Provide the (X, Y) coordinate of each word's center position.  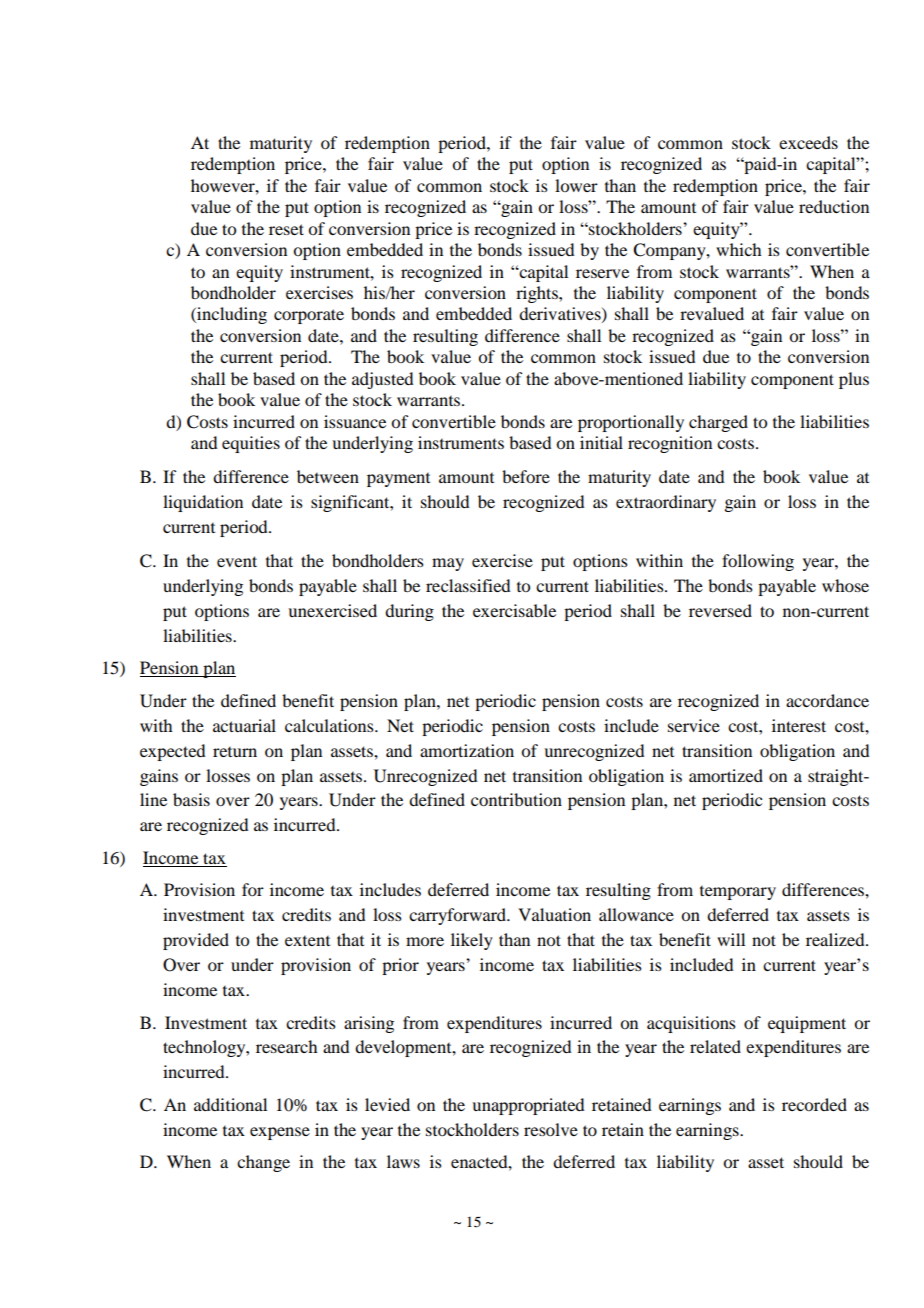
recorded (814, 1104)
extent (307, 941)
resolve (551, 1129)
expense (280, 1133)
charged (718, 423)
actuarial (244, 725)
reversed (720, 610)
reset (286, 229)
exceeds (808, 142)
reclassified (468, 585)
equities (251, 444)
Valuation (554, 914)
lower (576, 185)
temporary (738, 893)
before (526, 476)
